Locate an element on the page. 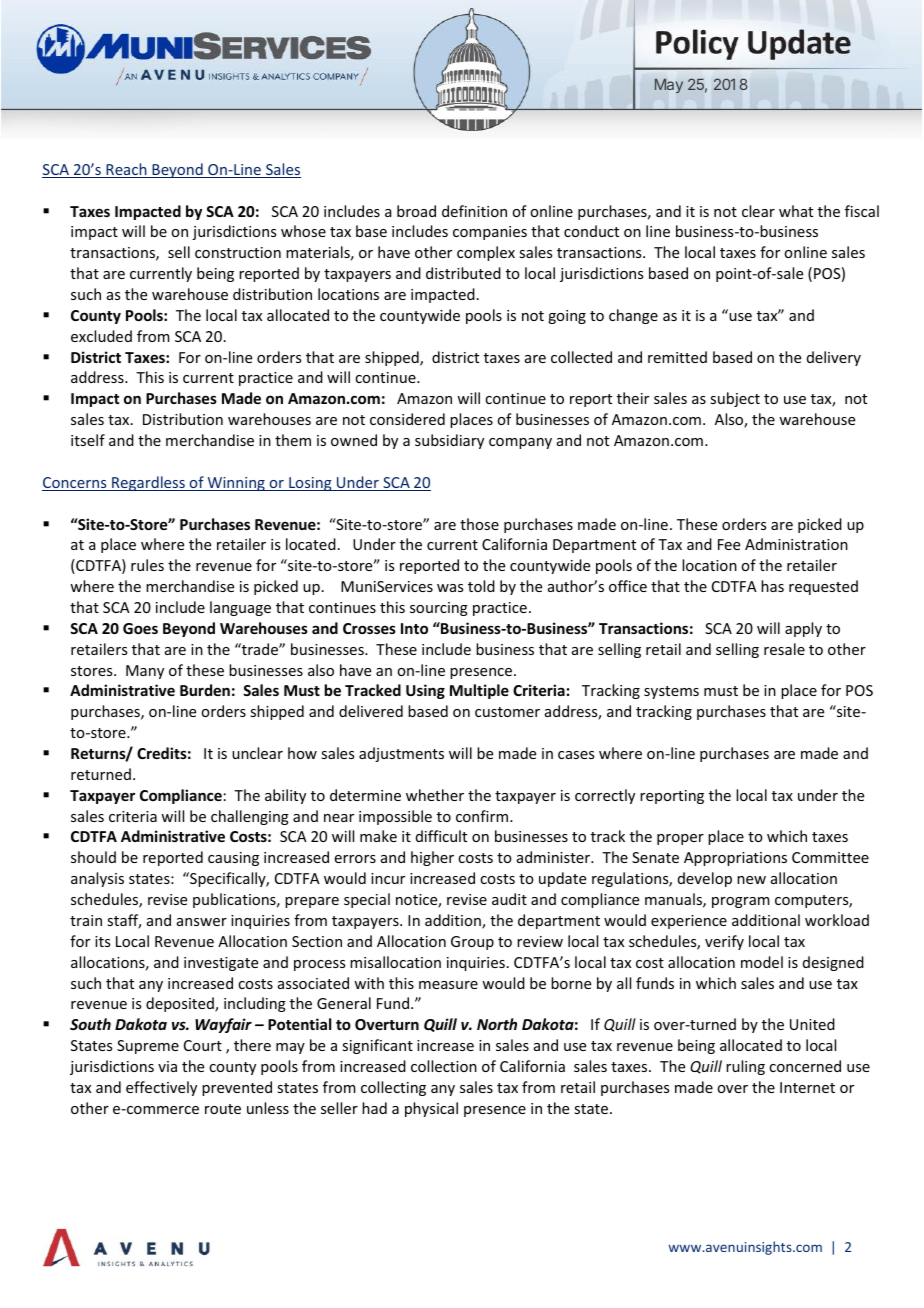 The height and width of the document is (1308, 924). itself is located at coordinates (88, 440).
